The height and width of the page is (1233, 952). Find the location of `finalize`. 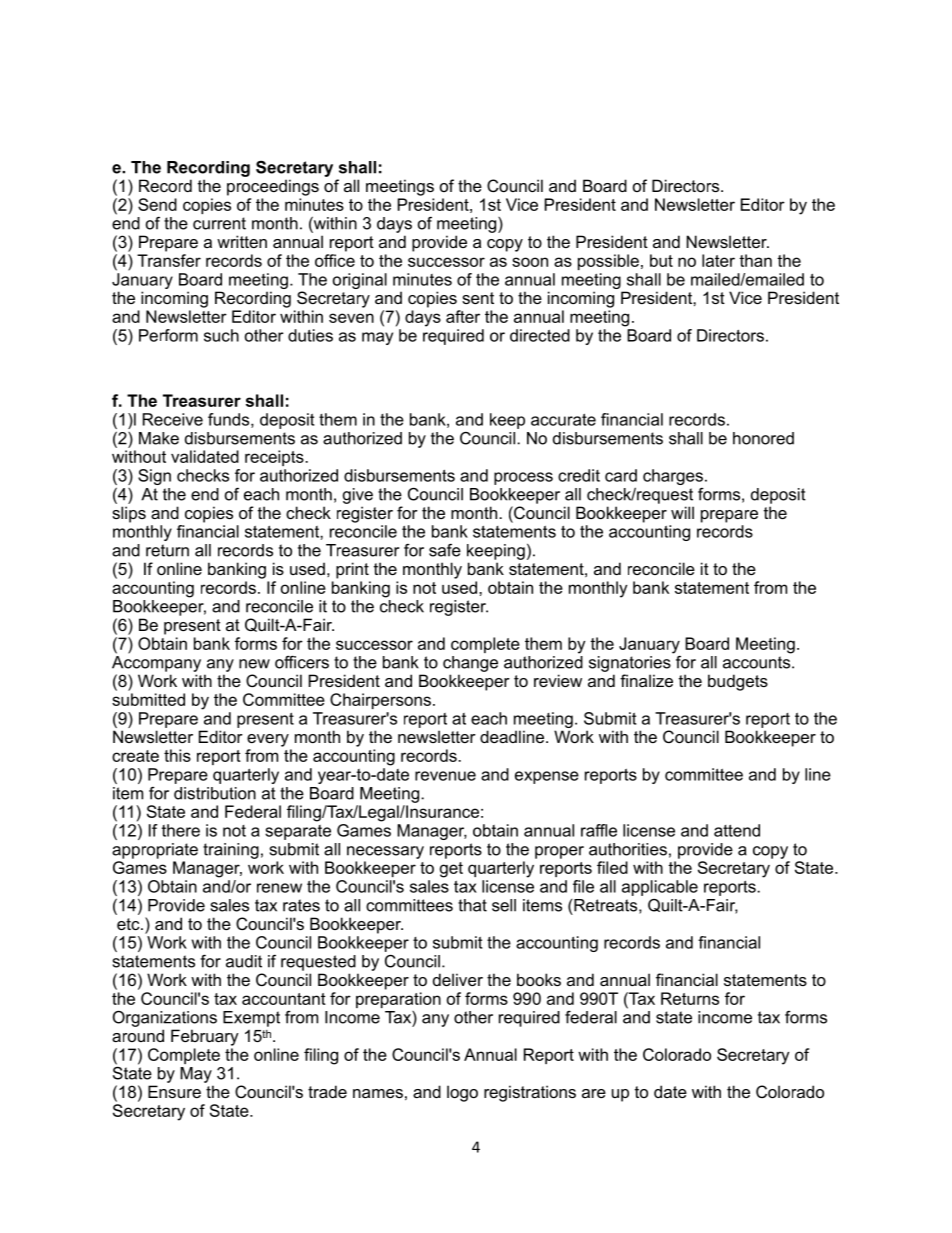

finalize is located at coordinates (646, 680).
